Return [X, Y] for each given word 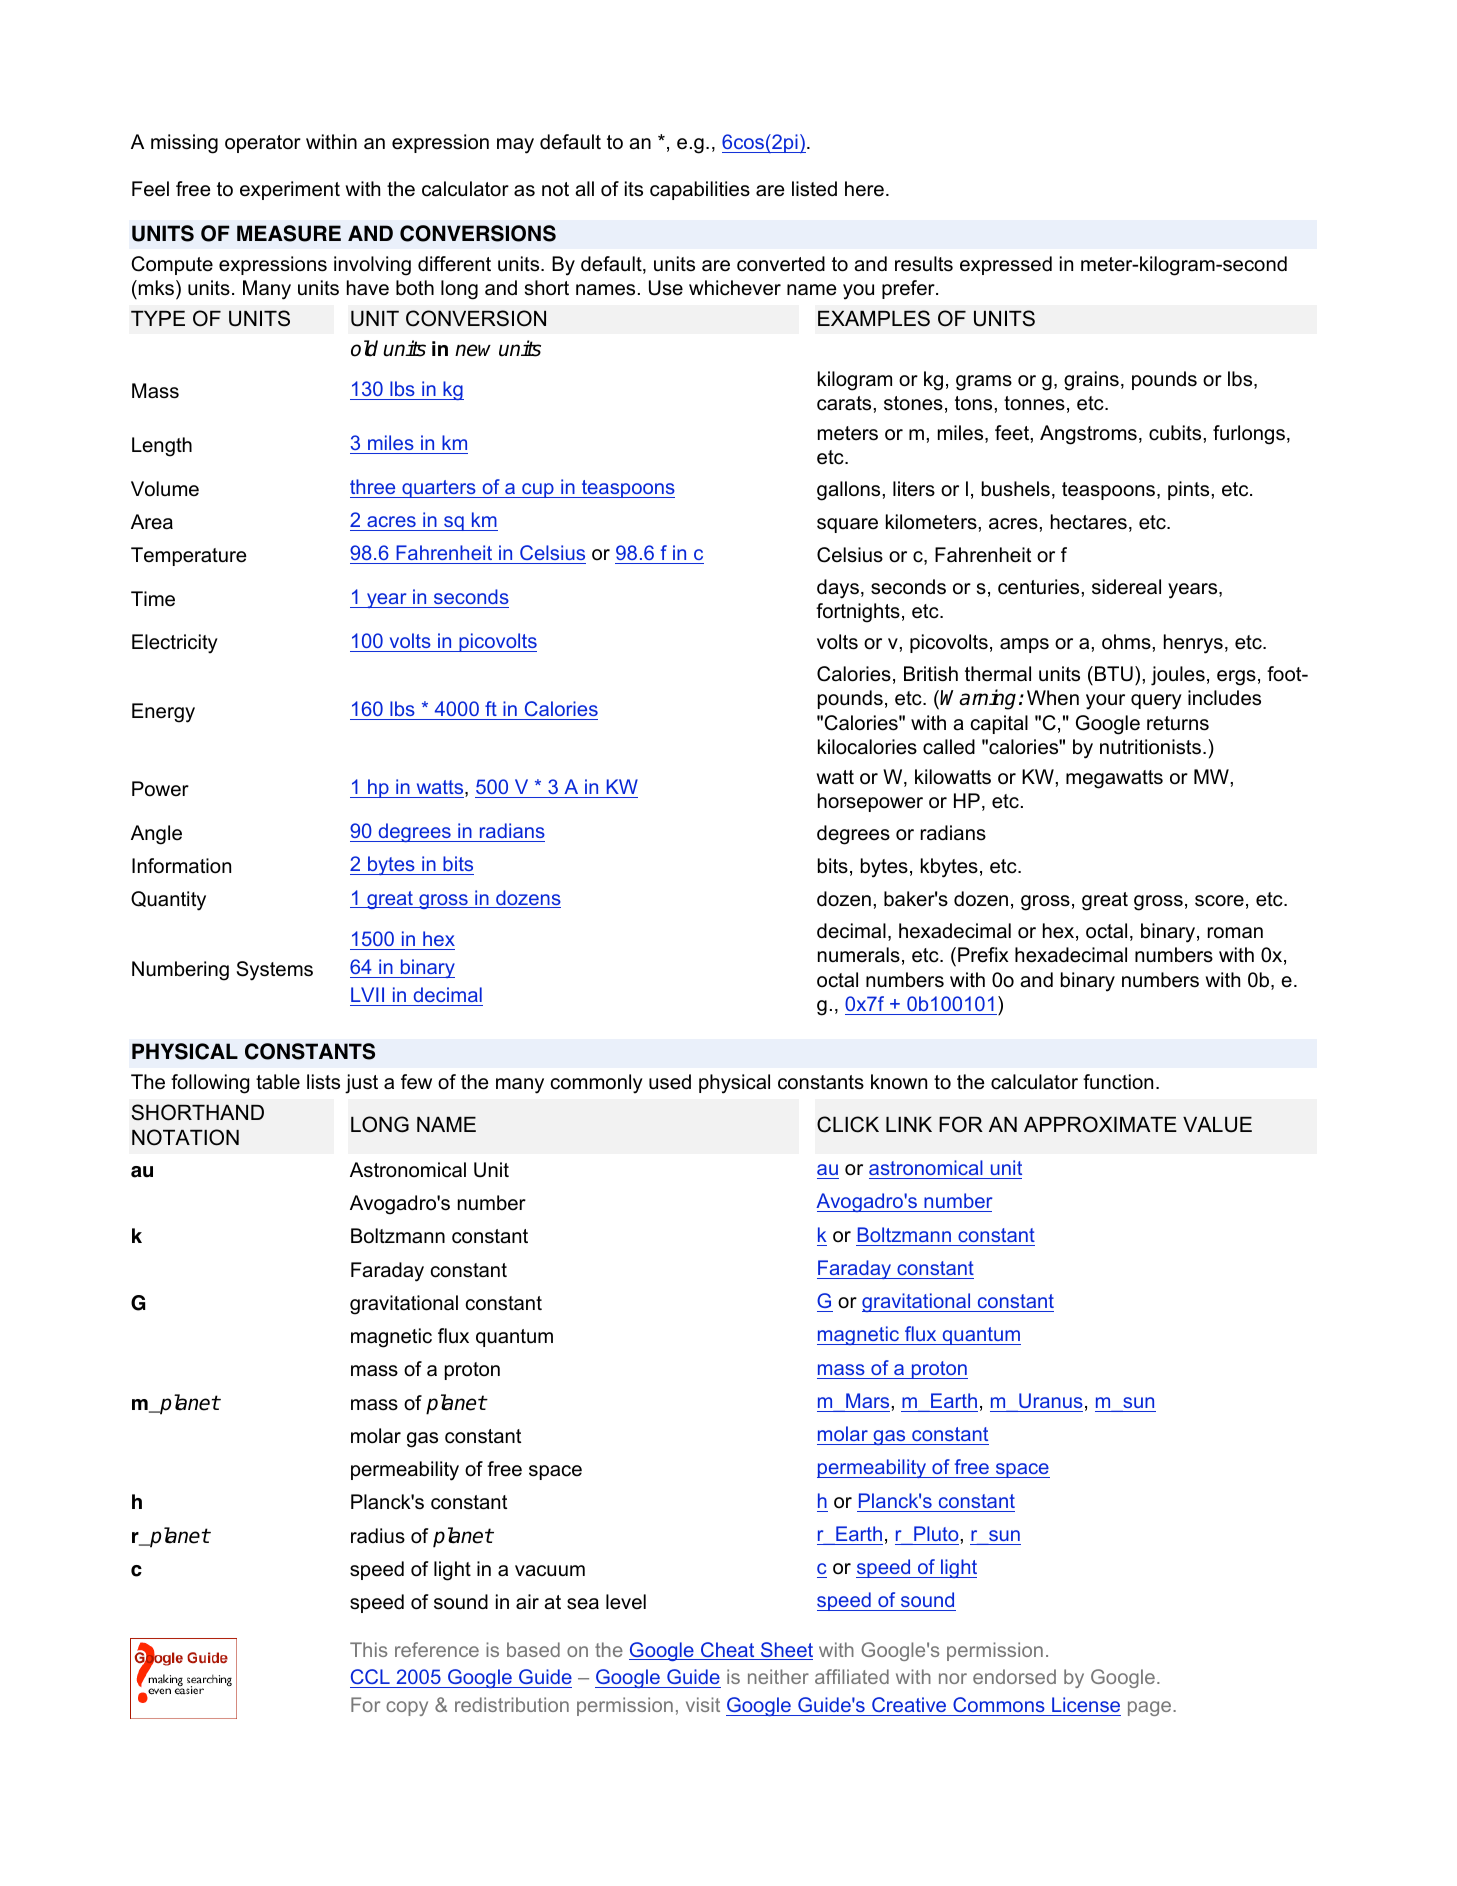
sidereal [1126, 587]
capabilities [700, 190]
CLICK [848, 1124]
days [838, 589]
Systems [275, 971]
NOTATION [185, 1137]
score [1219, 901]
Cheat [728, 1651]
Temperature [189, 556]
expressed [1006, 265]
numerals [859, 955]
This [368, 1649]
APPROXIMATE [1100, 1124]
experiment [290, 190]
